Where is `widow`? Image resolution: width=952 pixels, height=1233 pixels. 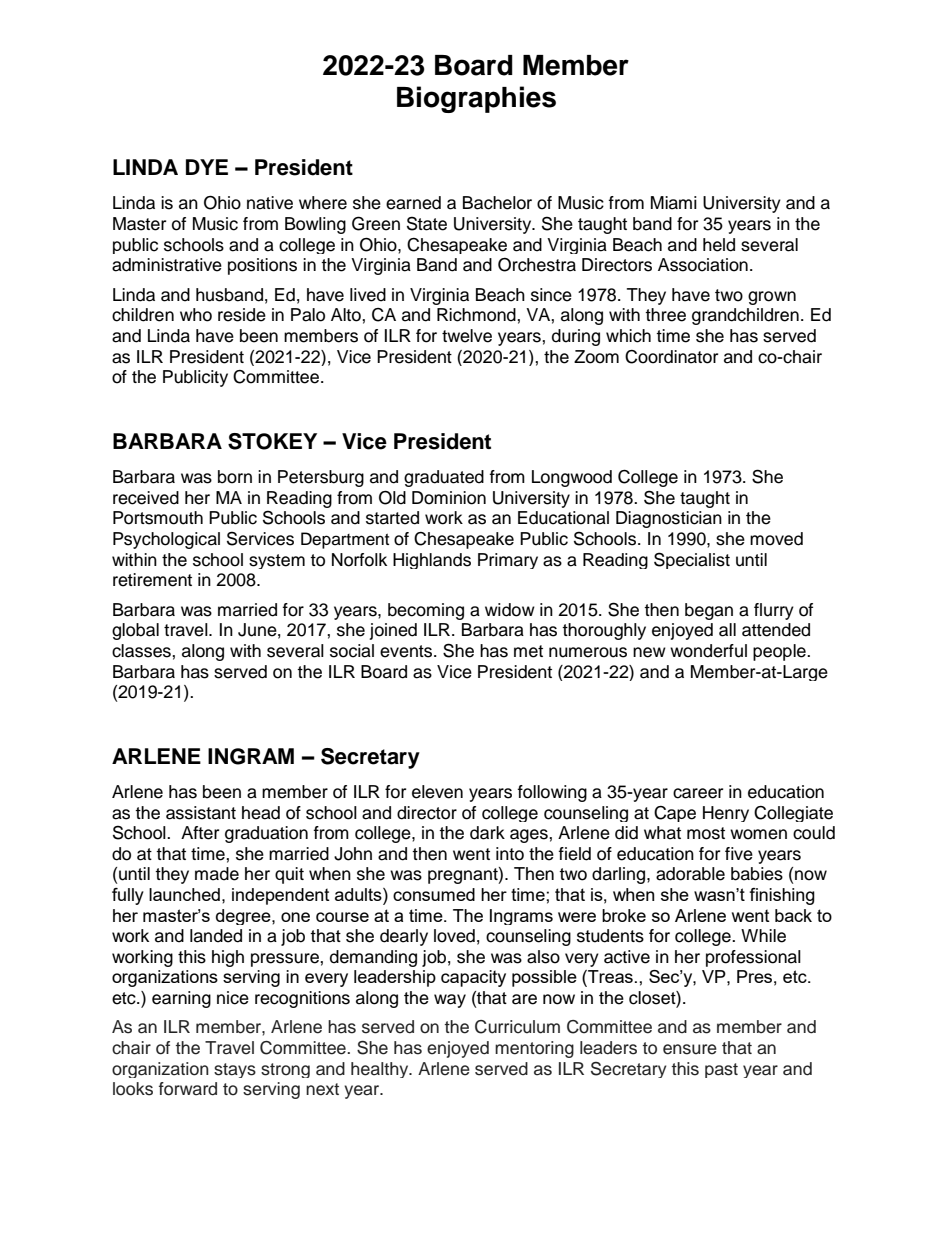 widow is located at coordinates (510, 610).
